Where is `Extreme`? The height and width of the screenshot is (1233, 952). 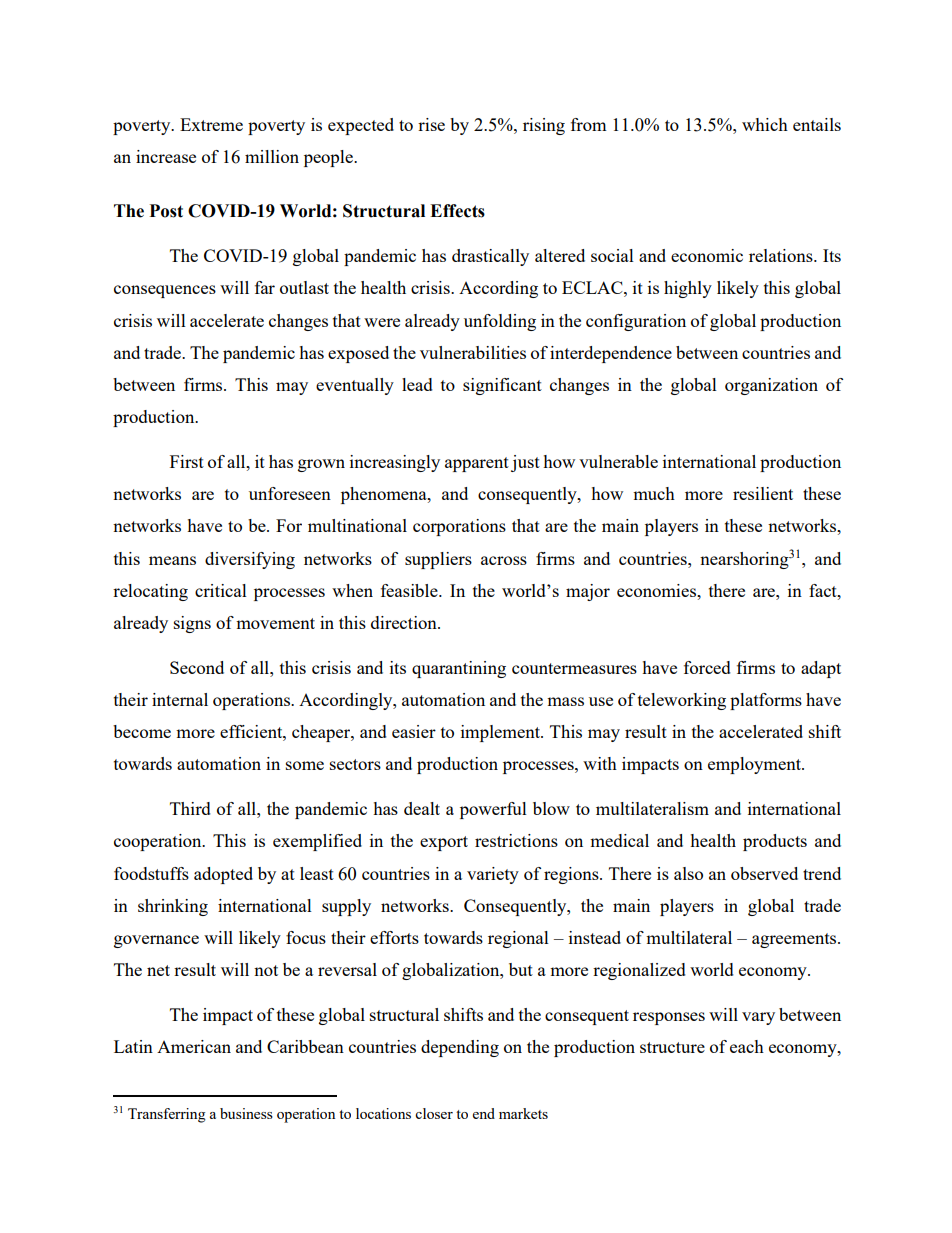 Extreme is located at coordinates (211, 124).
